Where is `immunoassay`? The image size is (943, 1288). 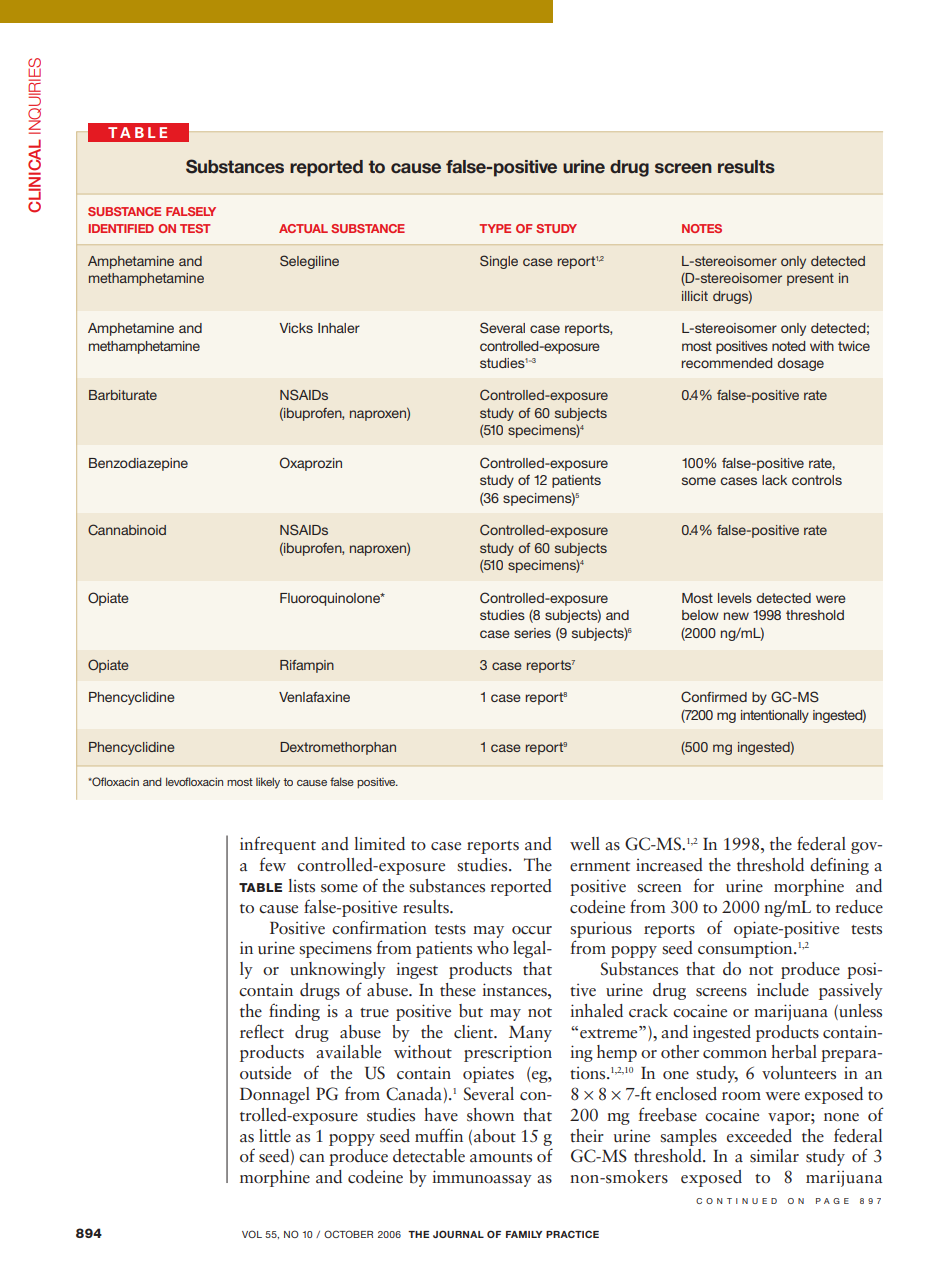
immunoassay is located at coordinates (482, 1178).
